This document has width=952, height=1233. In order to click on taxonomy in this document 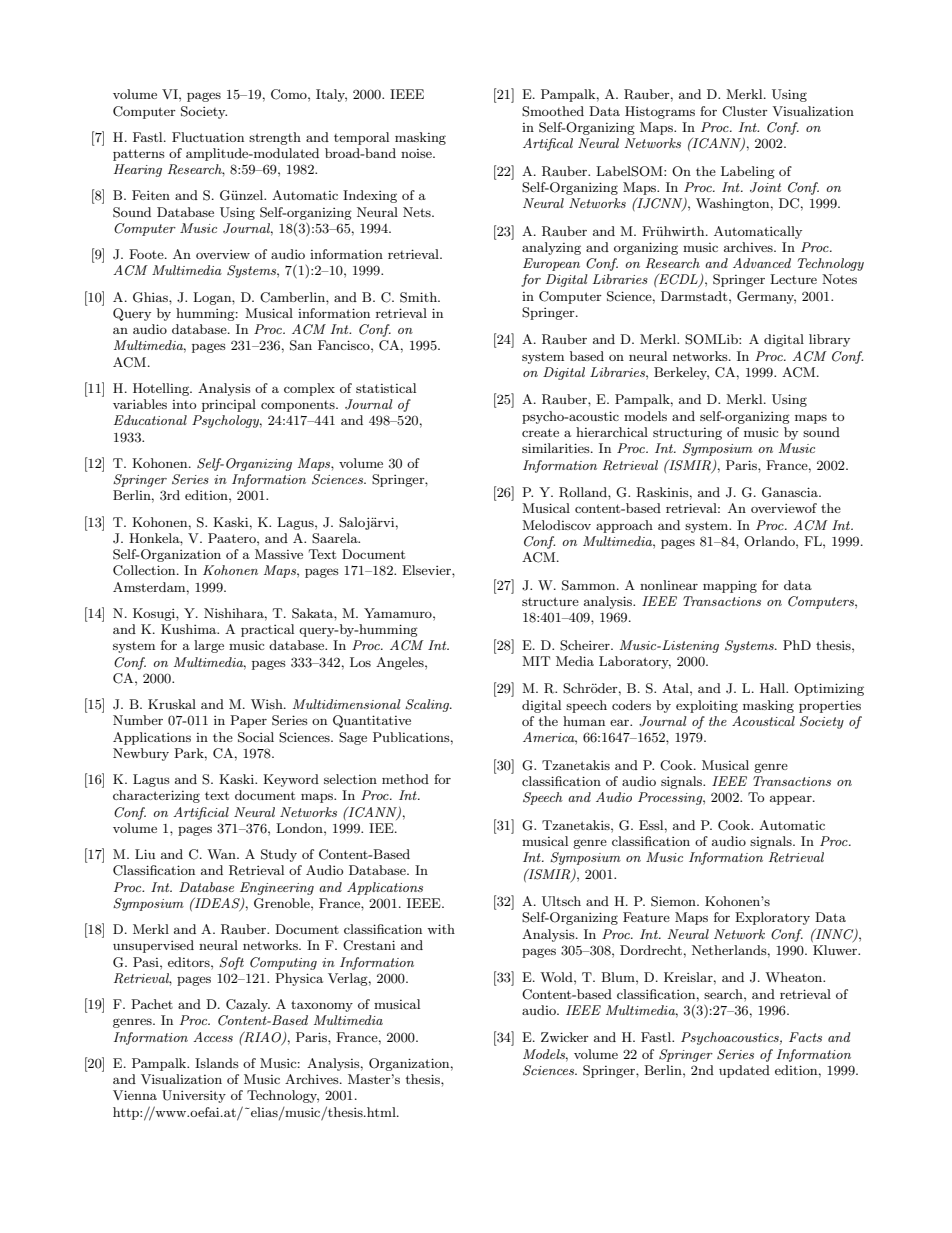, I will do `click(322, 1006)`.
